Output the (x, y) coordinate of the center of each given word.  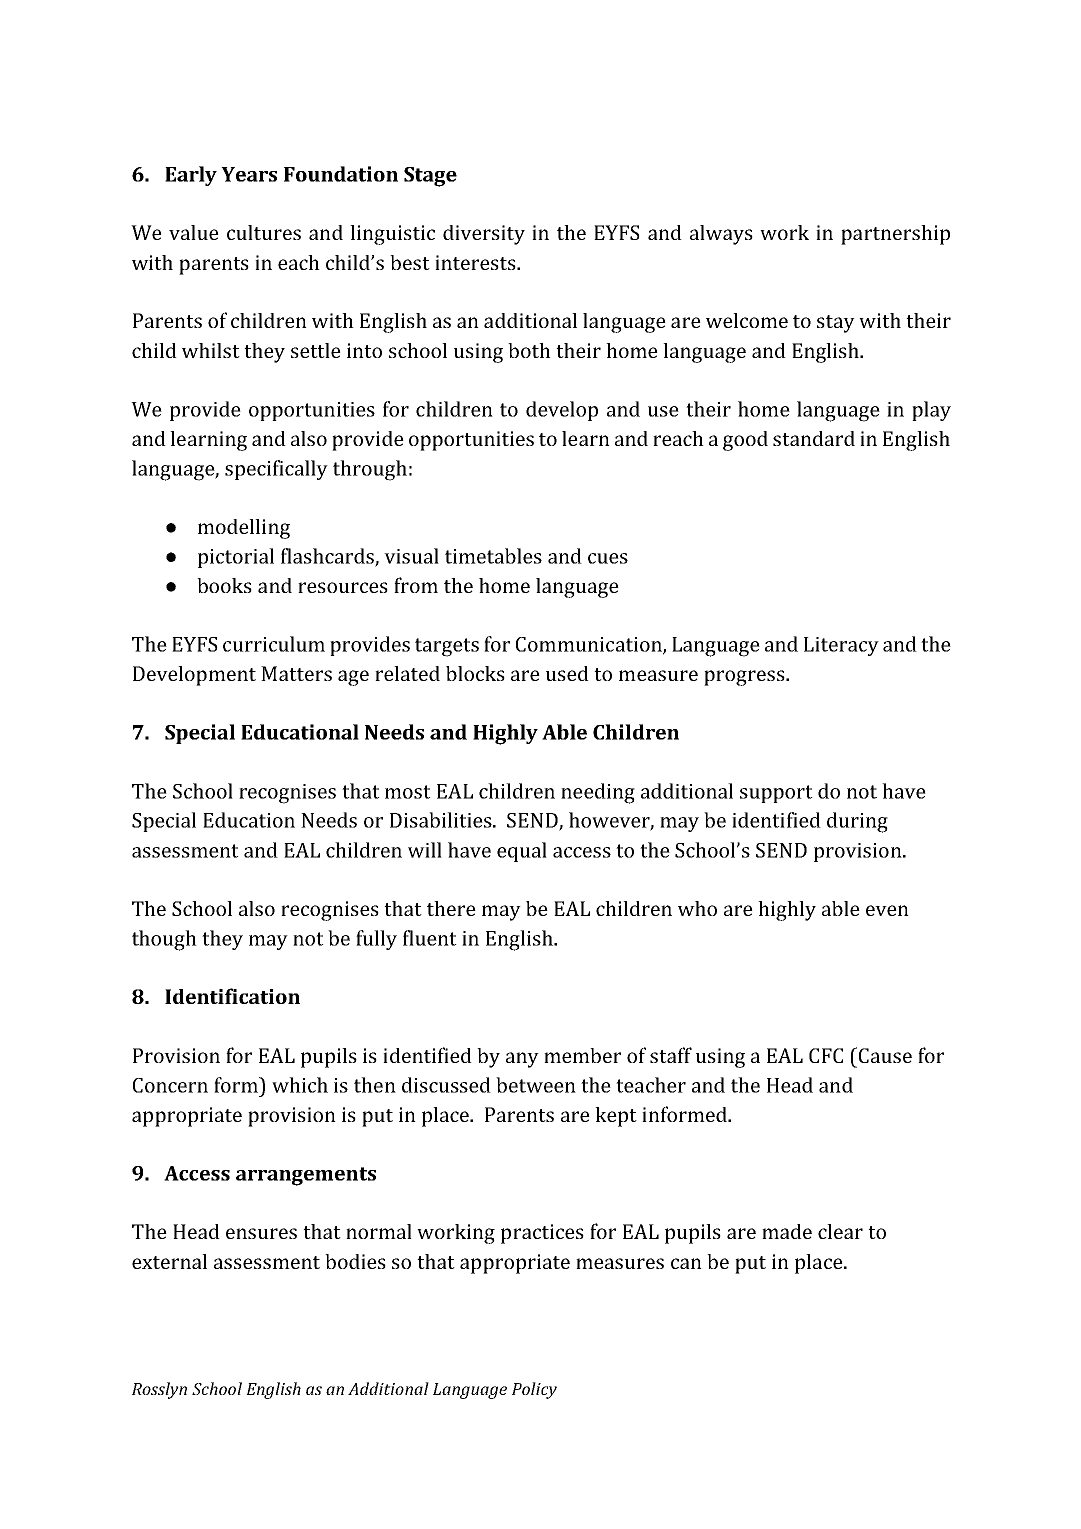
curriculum (274, 644)
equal (522, 852)
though (164, 940)
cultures (264, 232)
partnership (895, 235)
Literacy (841, 646)
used (567, 673)
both (529, 350)
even (887, 910)
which (300, 1085)
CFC (826, 1055)
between (536, 1085)
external (169, 1261)
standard (814, 438)
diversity (484, 235)
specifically (276, 470)
